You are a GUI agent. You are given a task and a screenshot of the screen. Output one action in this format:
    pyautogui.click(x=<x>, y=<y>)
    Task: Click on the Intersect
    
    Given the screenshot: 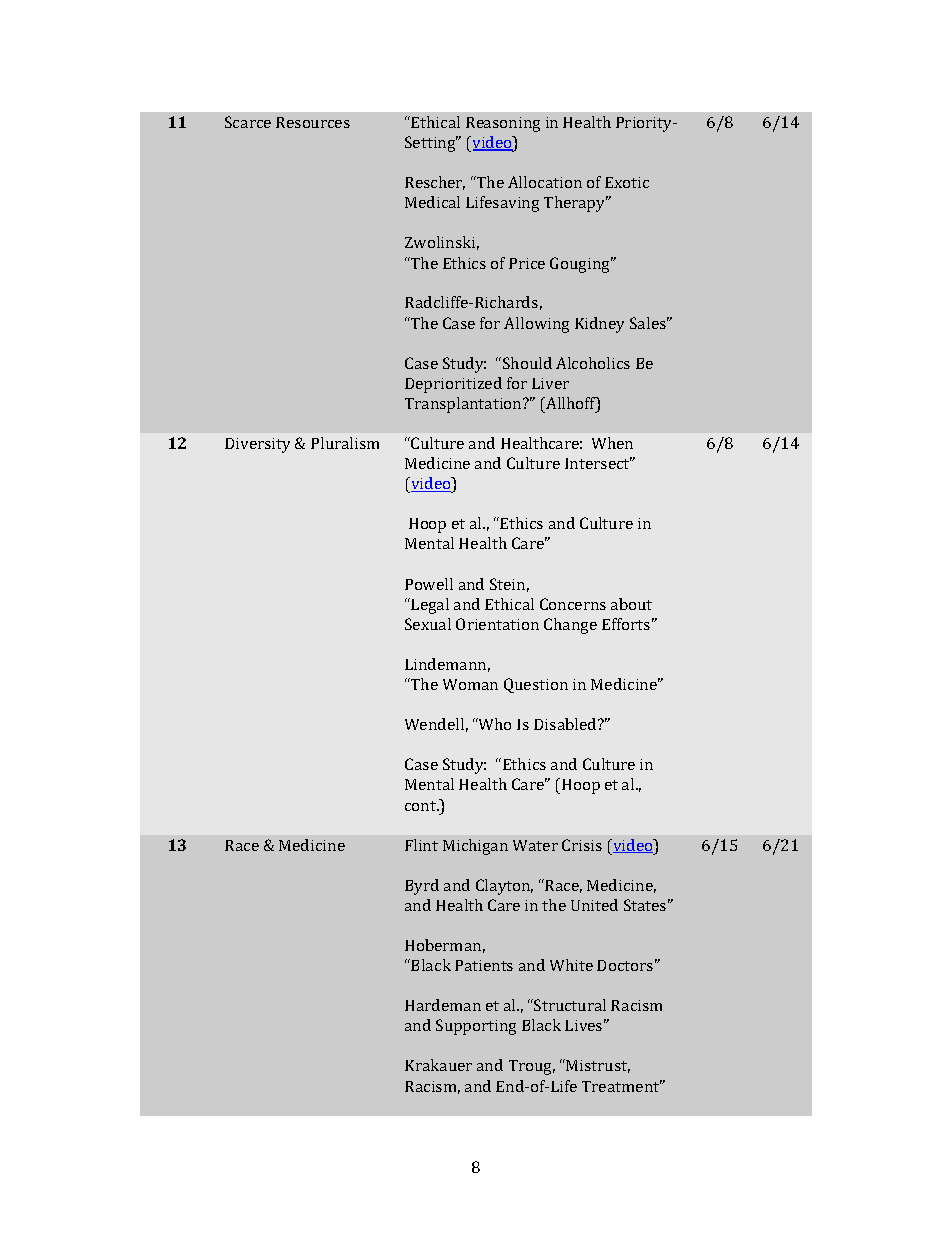 What is the action you would take?
    pyautogui.click(x=598, y=463)
